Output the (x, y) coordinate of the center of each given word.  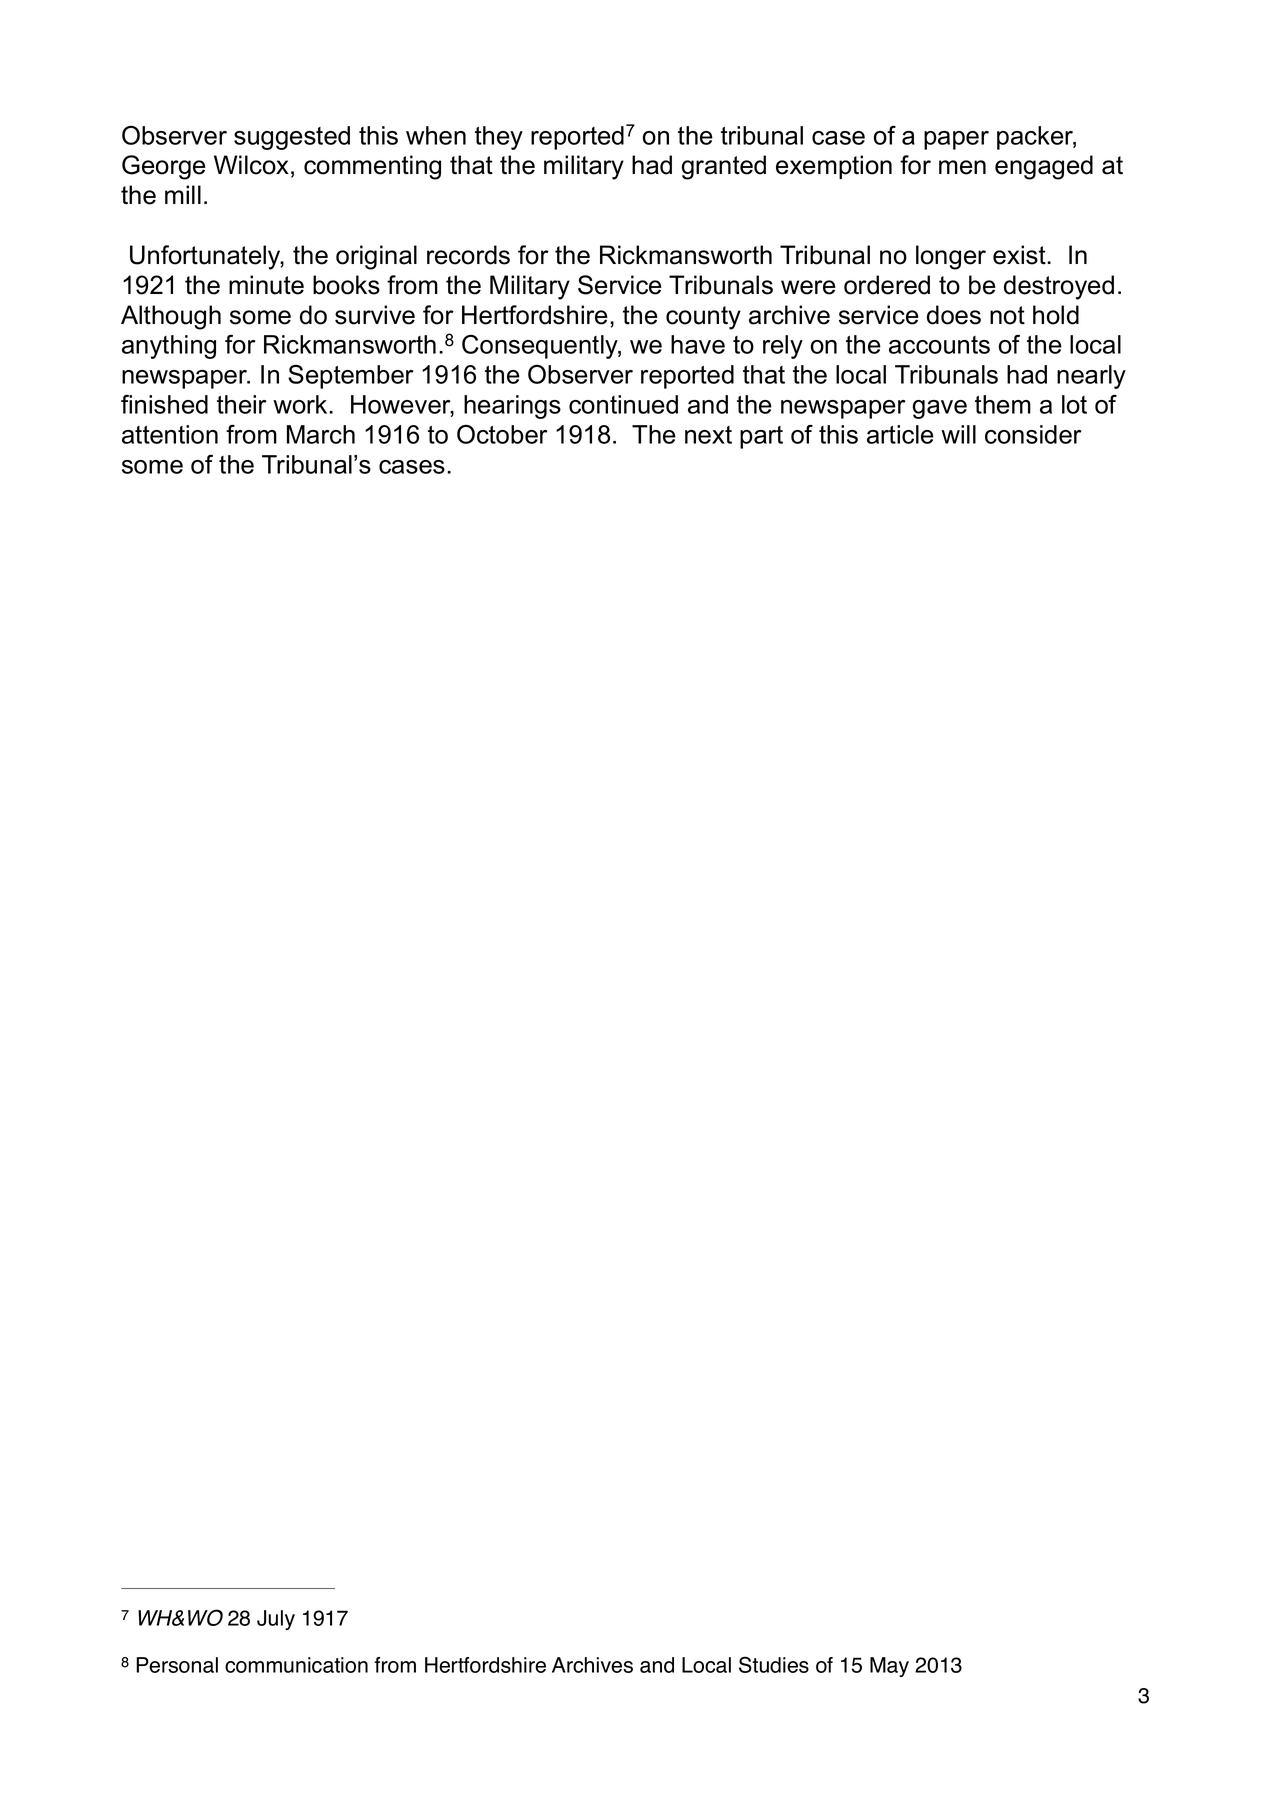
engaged (1044, 167)
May (889, 1667)
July (276, 1620)
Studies (774, 1664)
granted (723, 167)
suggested (292, 138)
